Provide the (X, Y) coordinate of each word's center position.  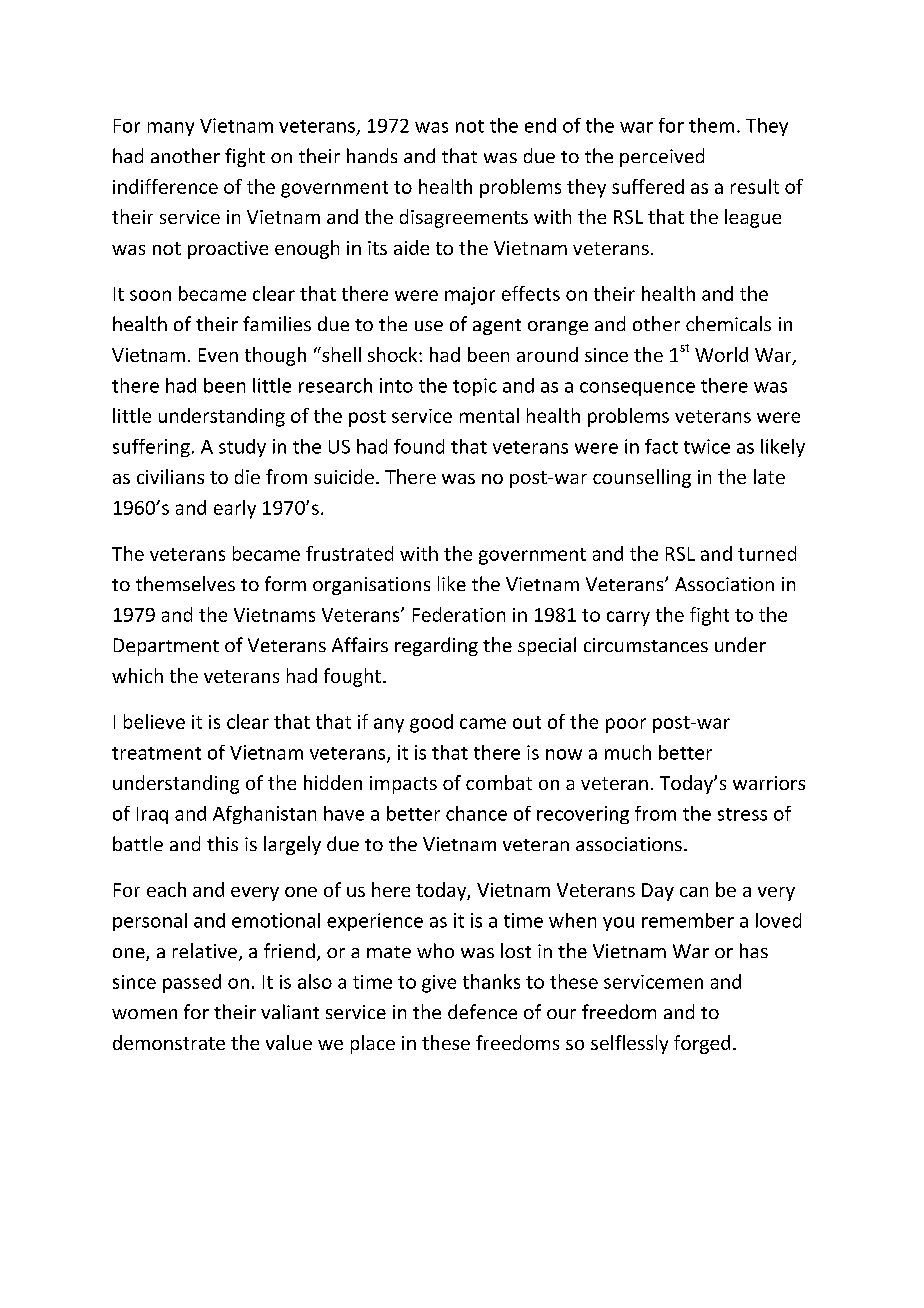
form (285, 583)
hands (372, 155)
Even (218, 355)
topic (475, 387)
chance (476, 813)
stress (742, 814)
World (721, 354)
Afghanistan (264, 815)
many (171, 129)
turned (767, 553)
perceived (662, 157)
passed (192, 983)
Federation (459, 614)
